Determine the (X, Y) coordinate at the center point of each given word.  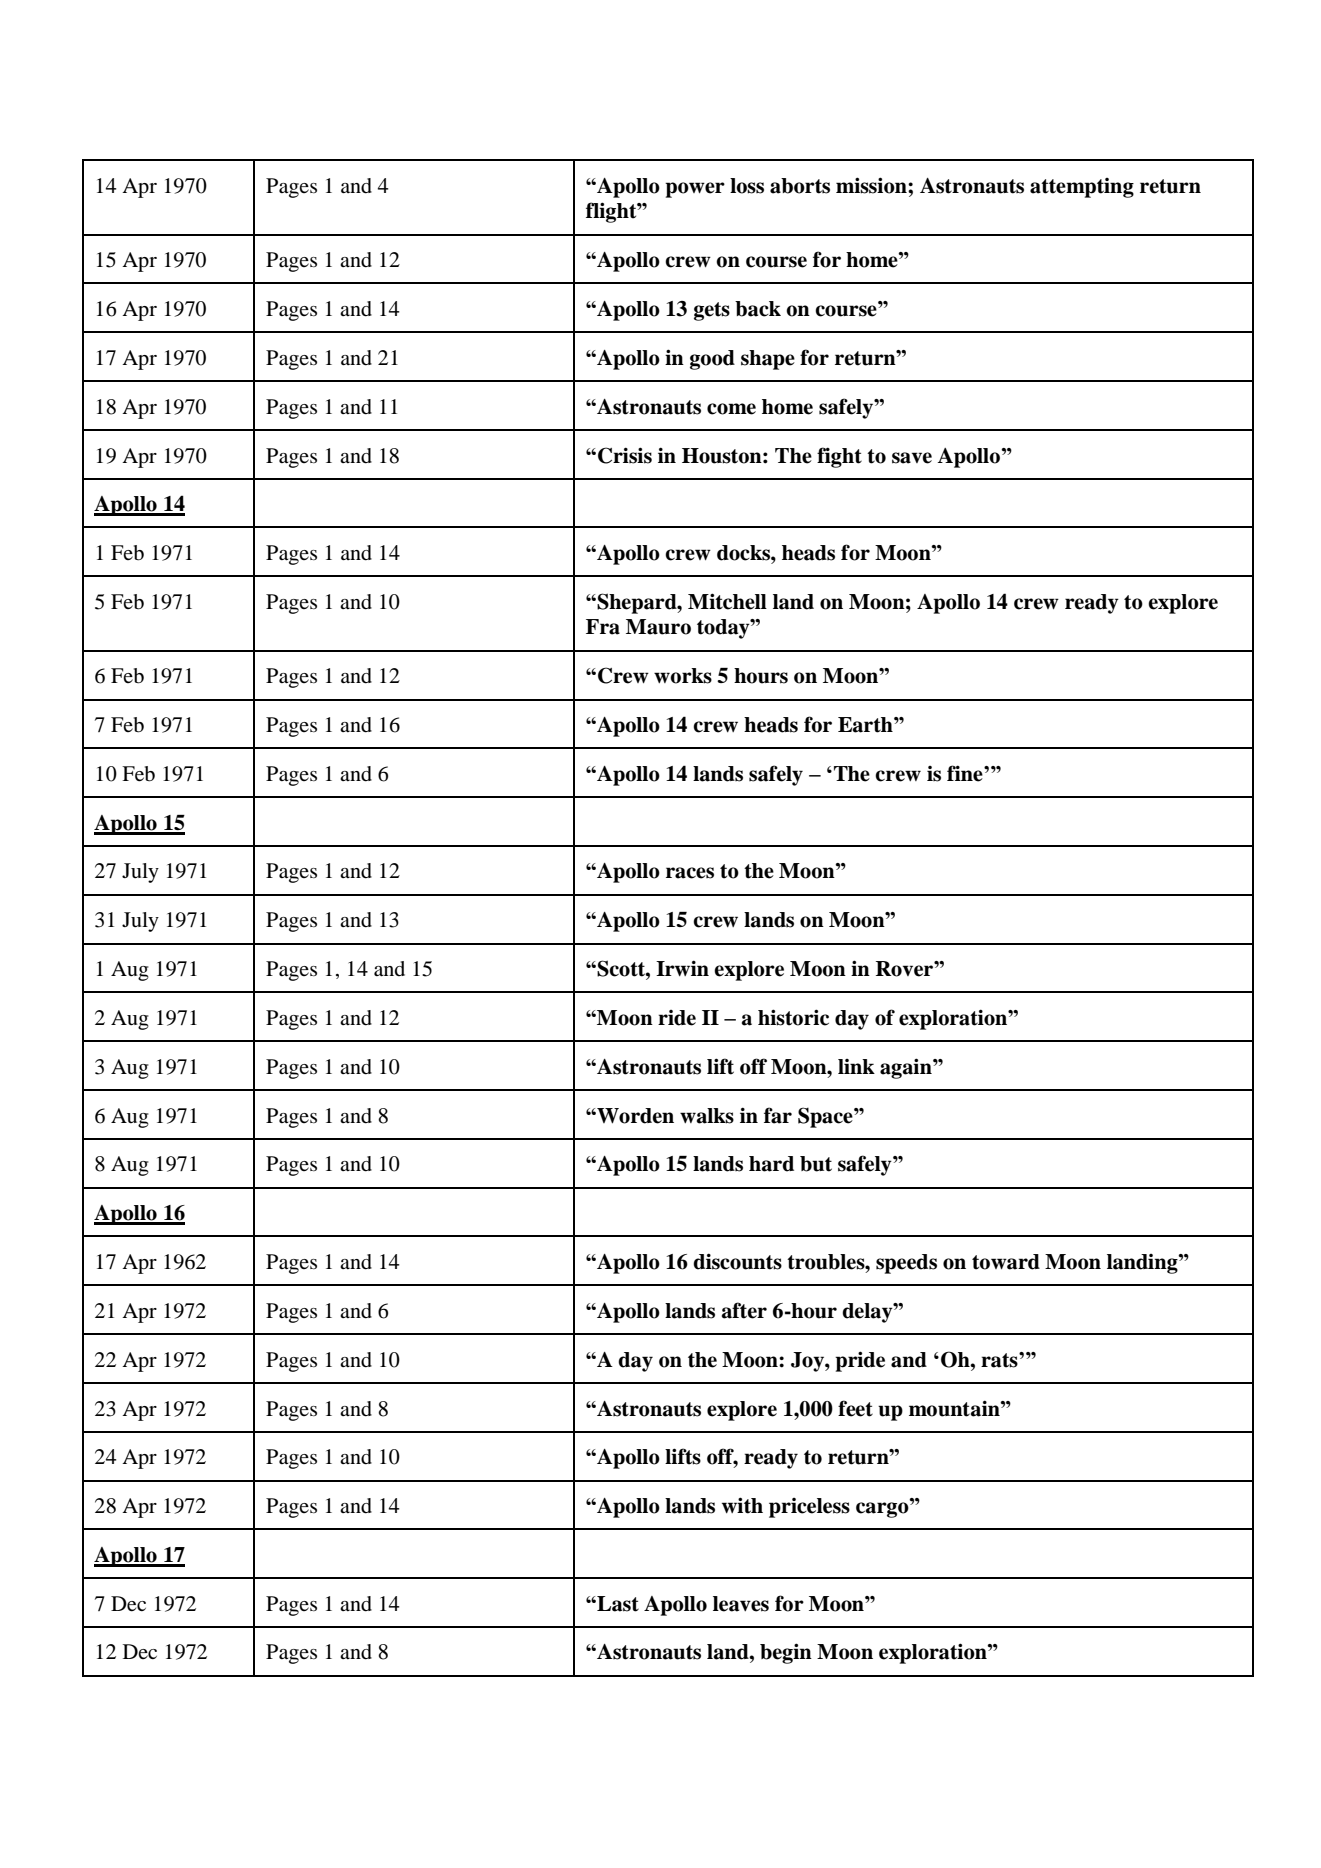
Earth (866, 725)
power (695, 190)
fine (966, 773)
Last (617, 1604)
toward (1006, 1262)
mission (872, 185)
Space (826, 1117)
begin (786, 1653)
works (683, 676)
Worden (634, 1116)
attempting (1082, 188)
